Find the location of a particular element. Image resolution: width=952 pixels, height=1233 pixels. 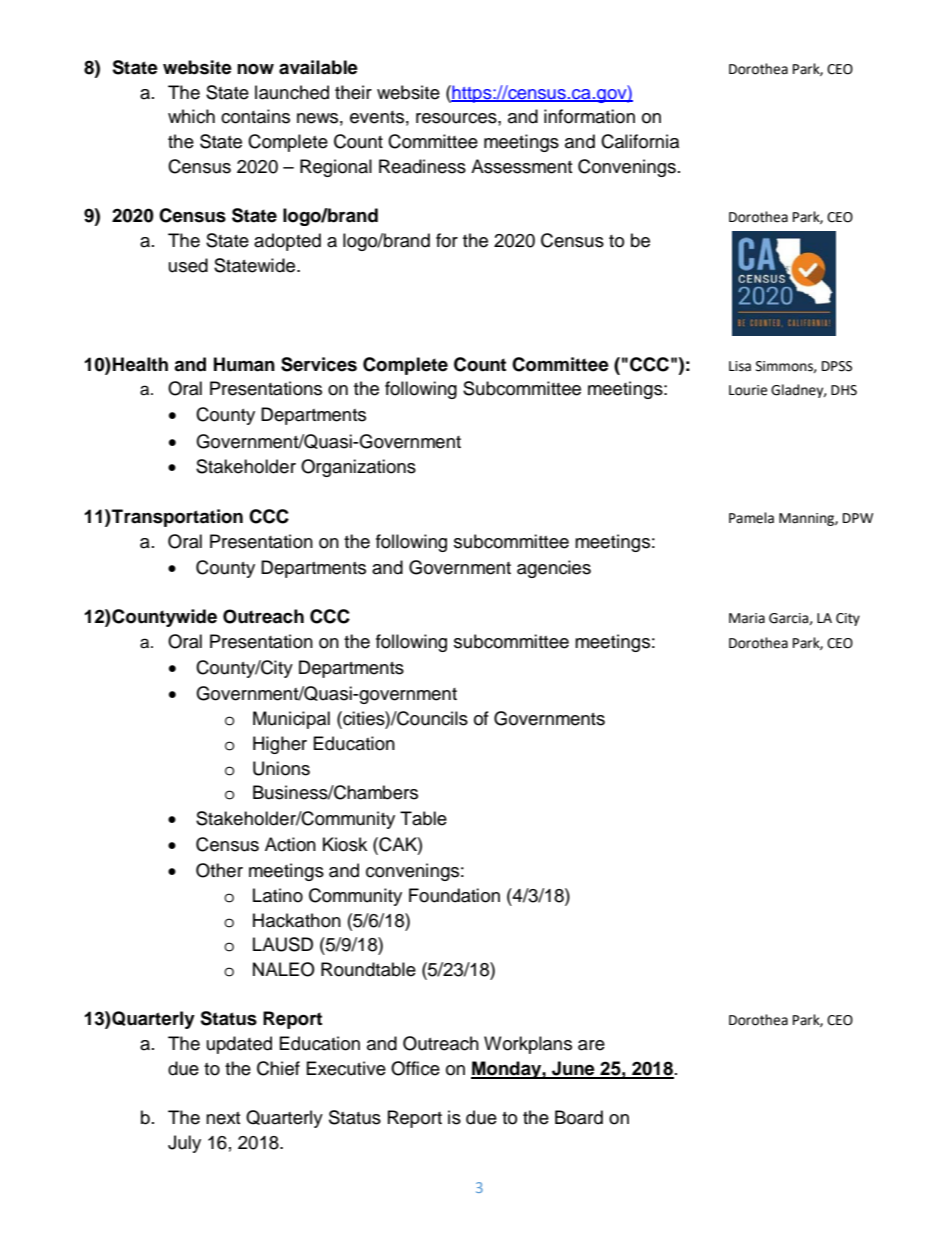

Municipal is located at coordinates (291, 720).
